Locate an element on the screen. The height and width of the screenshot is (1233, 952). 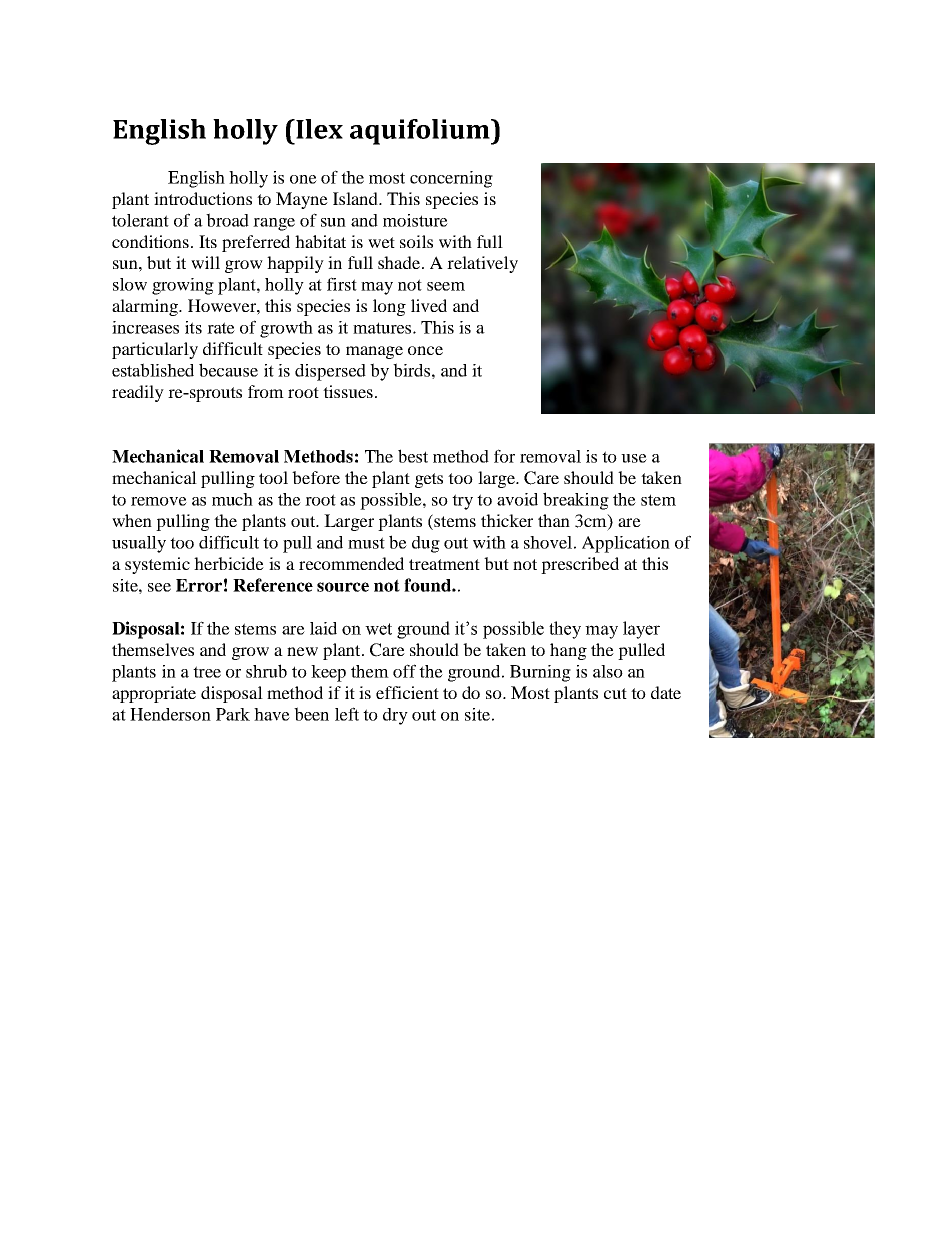
breaking is located at coordinates (576, 501).
